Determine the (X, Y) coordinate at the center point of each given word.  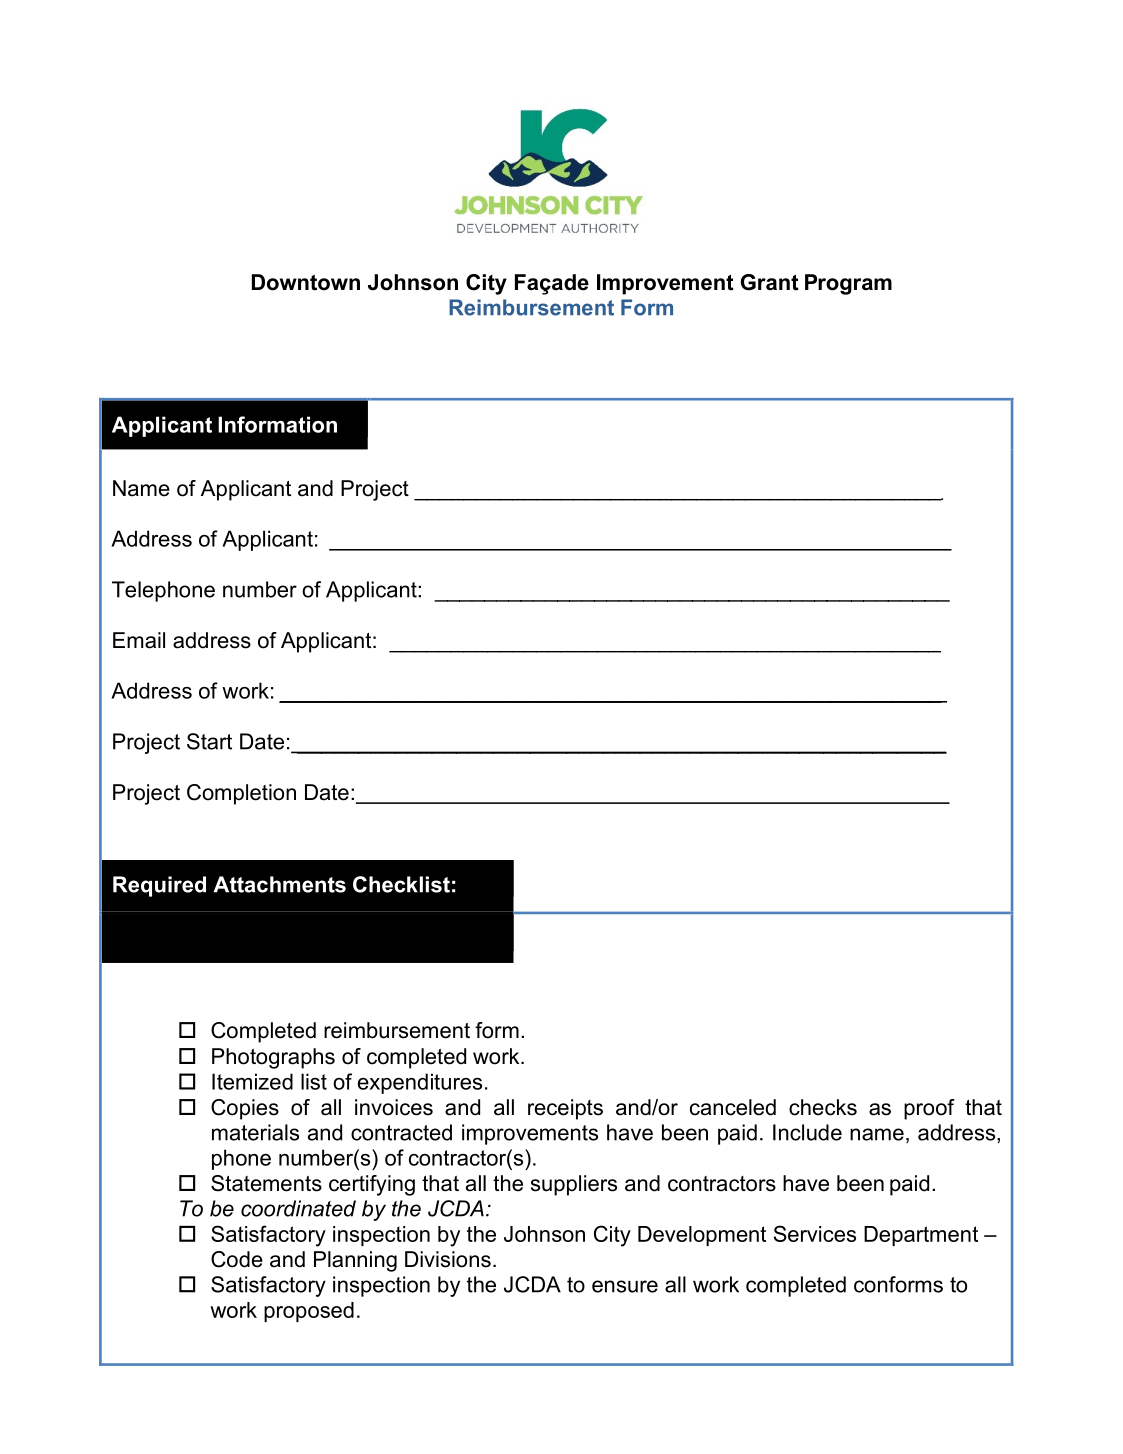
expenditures (420, 1083)
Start (209, 741)
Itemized (252, 1081)
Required (159, 886)
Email (139, 640)
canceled (733, 1107)
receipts (565, 1109)
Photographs (273, 1058)
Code (237, 1259)
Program (848, 284)
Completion (241, 794)
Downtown (306, 282)
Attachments (279, 884)
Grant (770, 282)
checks (823, 1107)
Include (807, 1132)
